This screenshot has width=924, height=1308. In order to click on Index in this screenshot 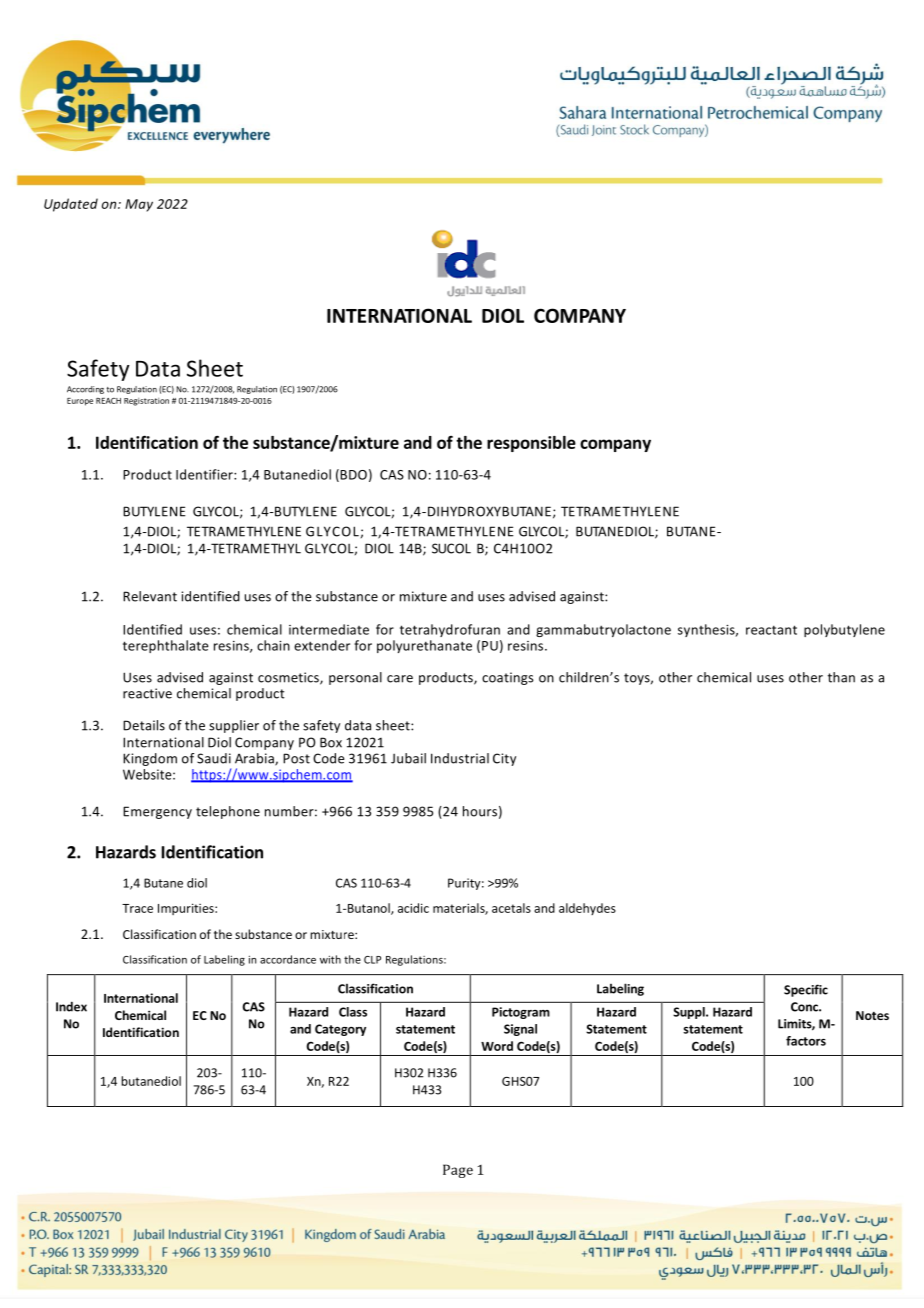, I will do `click(71, 1006)`.
